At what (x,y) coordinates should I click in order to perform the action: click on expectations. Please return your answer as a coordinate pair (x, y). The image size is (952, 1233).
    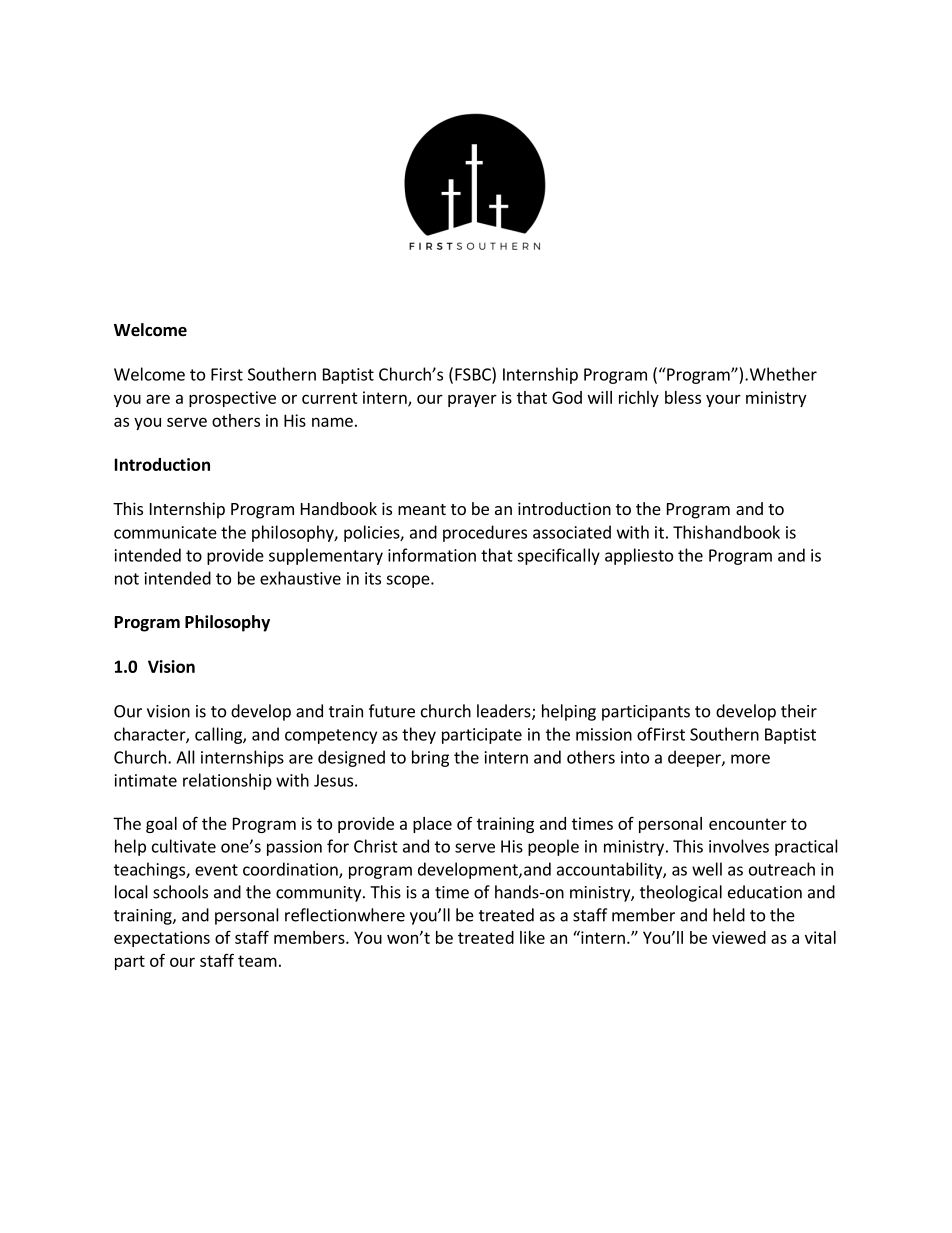
    Looking at the image, I should click on (162, 939).
